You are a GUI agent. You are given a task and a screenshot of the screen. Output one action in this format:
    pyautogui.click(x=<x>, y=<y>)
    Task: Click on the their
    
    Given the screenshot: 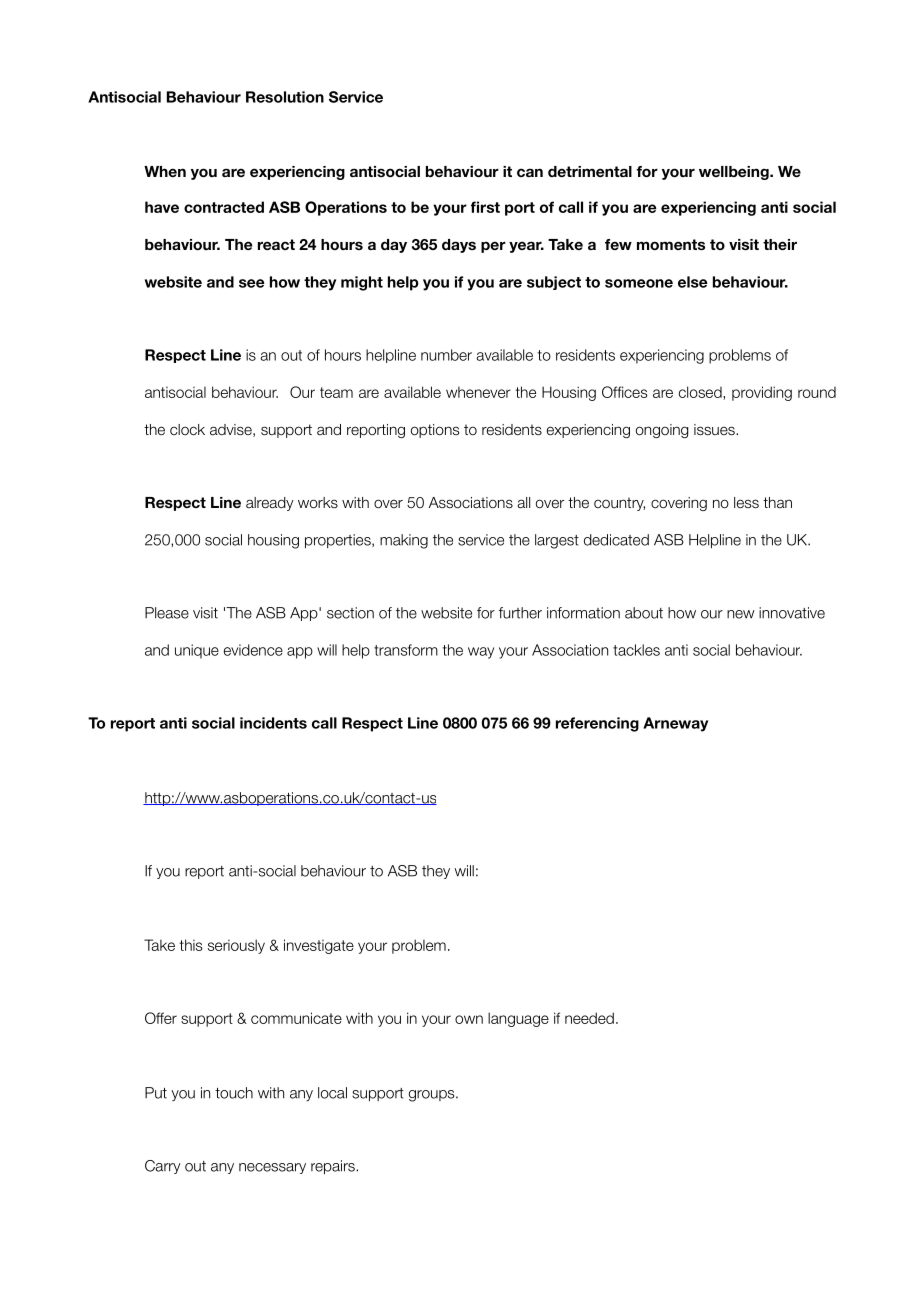 What is the action you would take?
    pyautogui.click(x=780, y=244)
